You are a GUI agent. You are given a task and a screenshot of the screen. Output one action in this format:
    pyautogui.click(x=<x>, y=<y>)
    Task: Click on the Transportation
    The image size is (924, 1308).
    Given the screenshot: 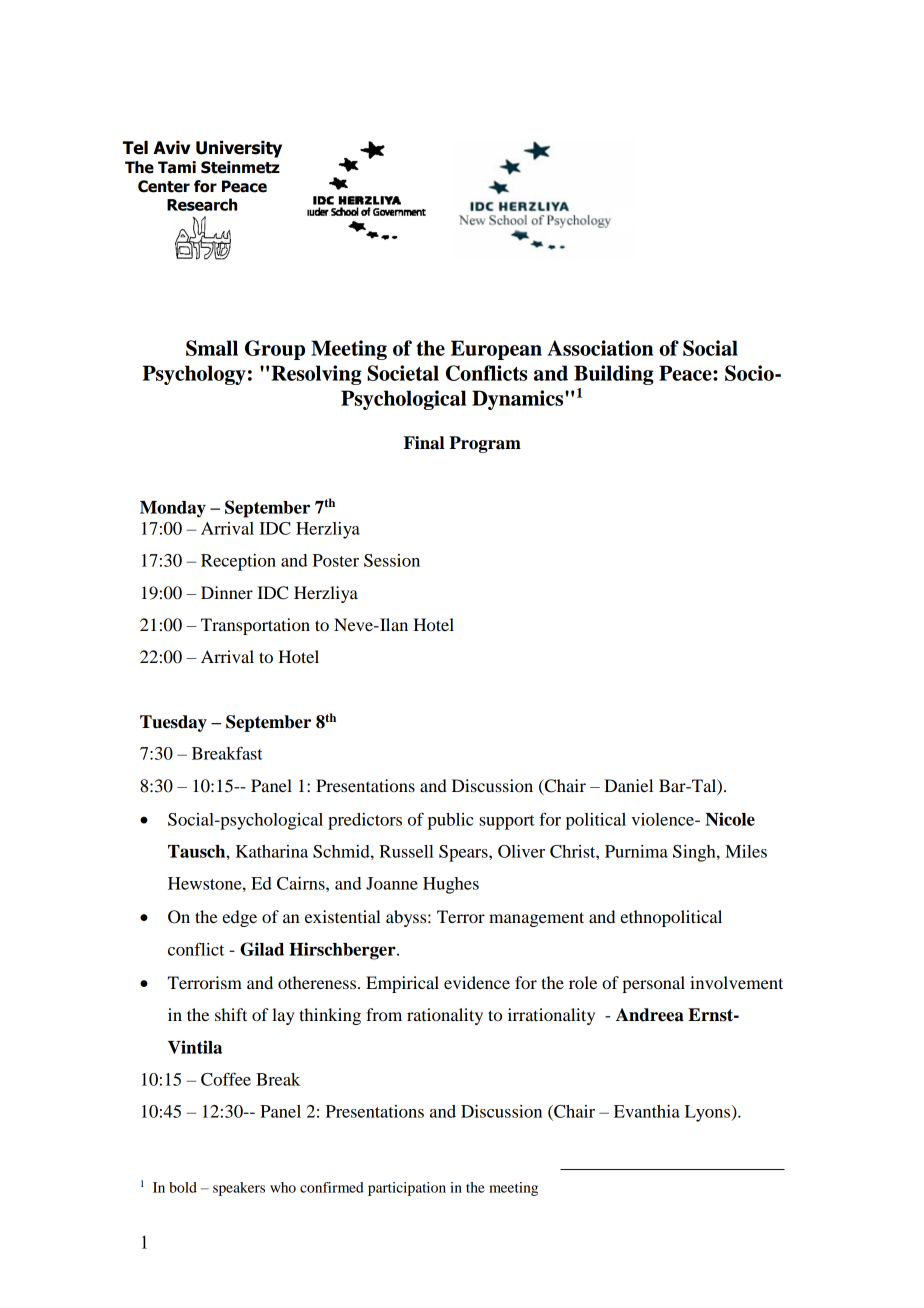 What is the action you would take?
    pyautogui.click(x=255, y=626)
